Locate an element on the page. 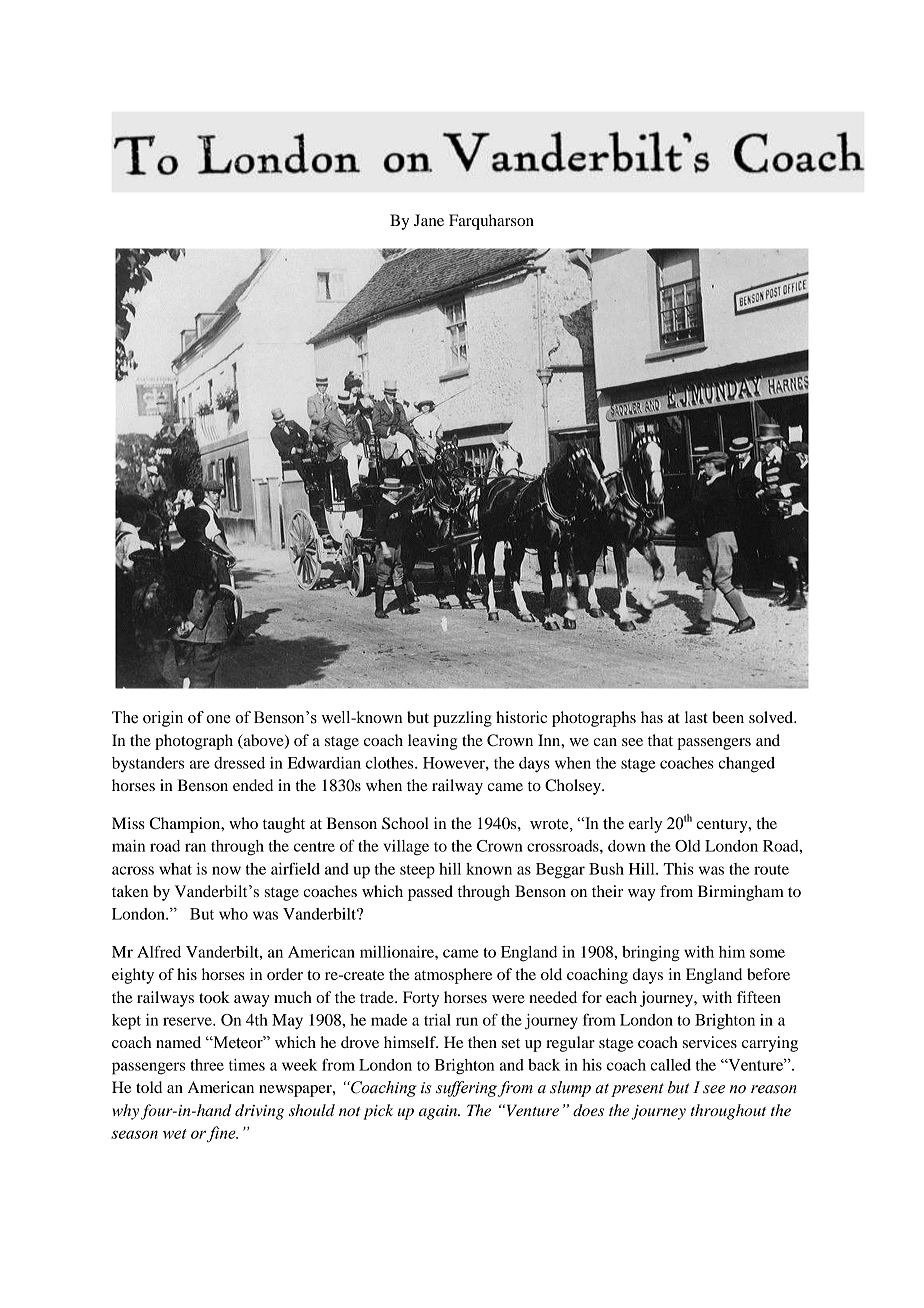  Jane is located at coordinates (429, 220).
